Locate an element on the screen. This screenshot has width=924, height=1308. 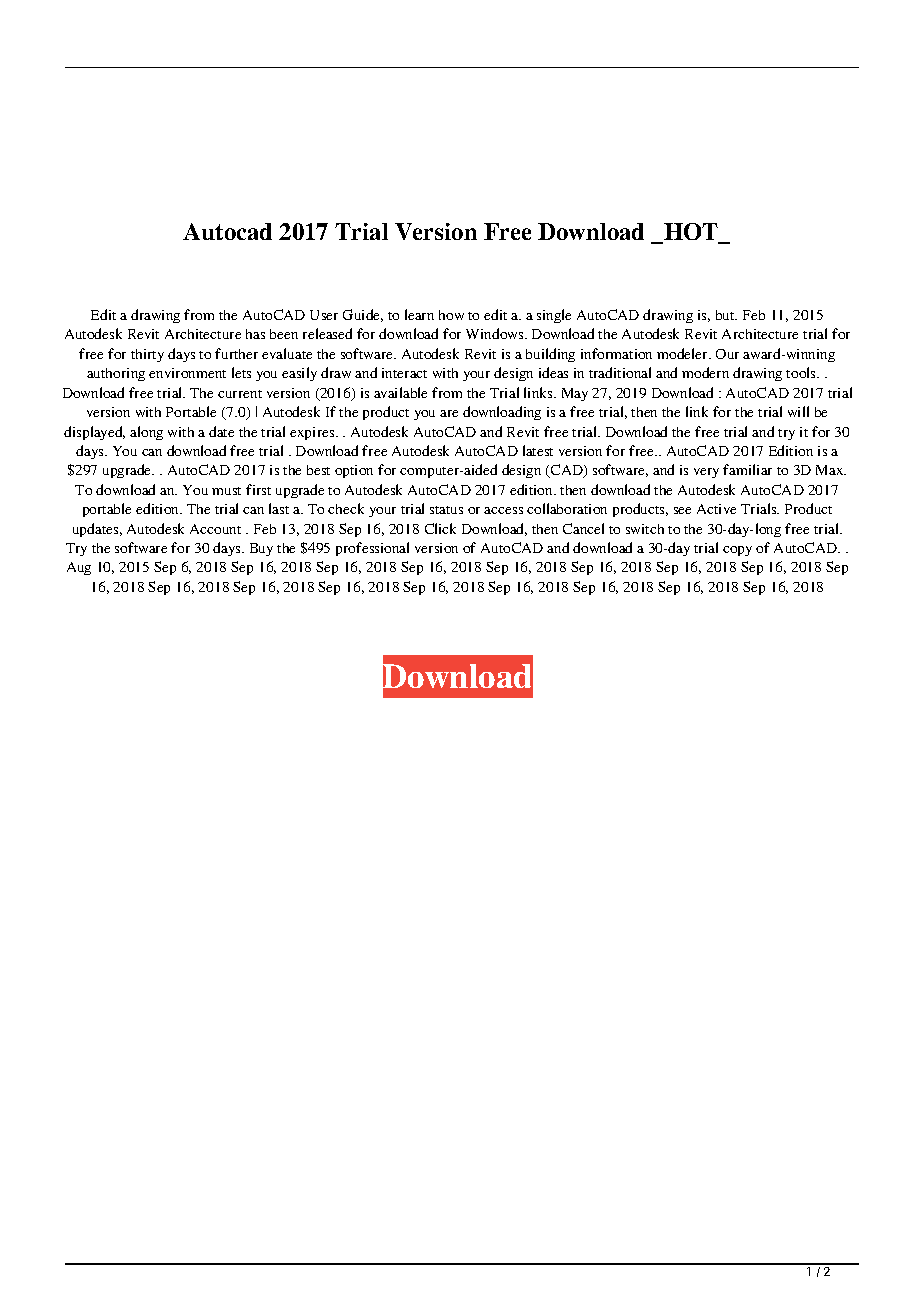
best is located at coordinates (318, 470).
